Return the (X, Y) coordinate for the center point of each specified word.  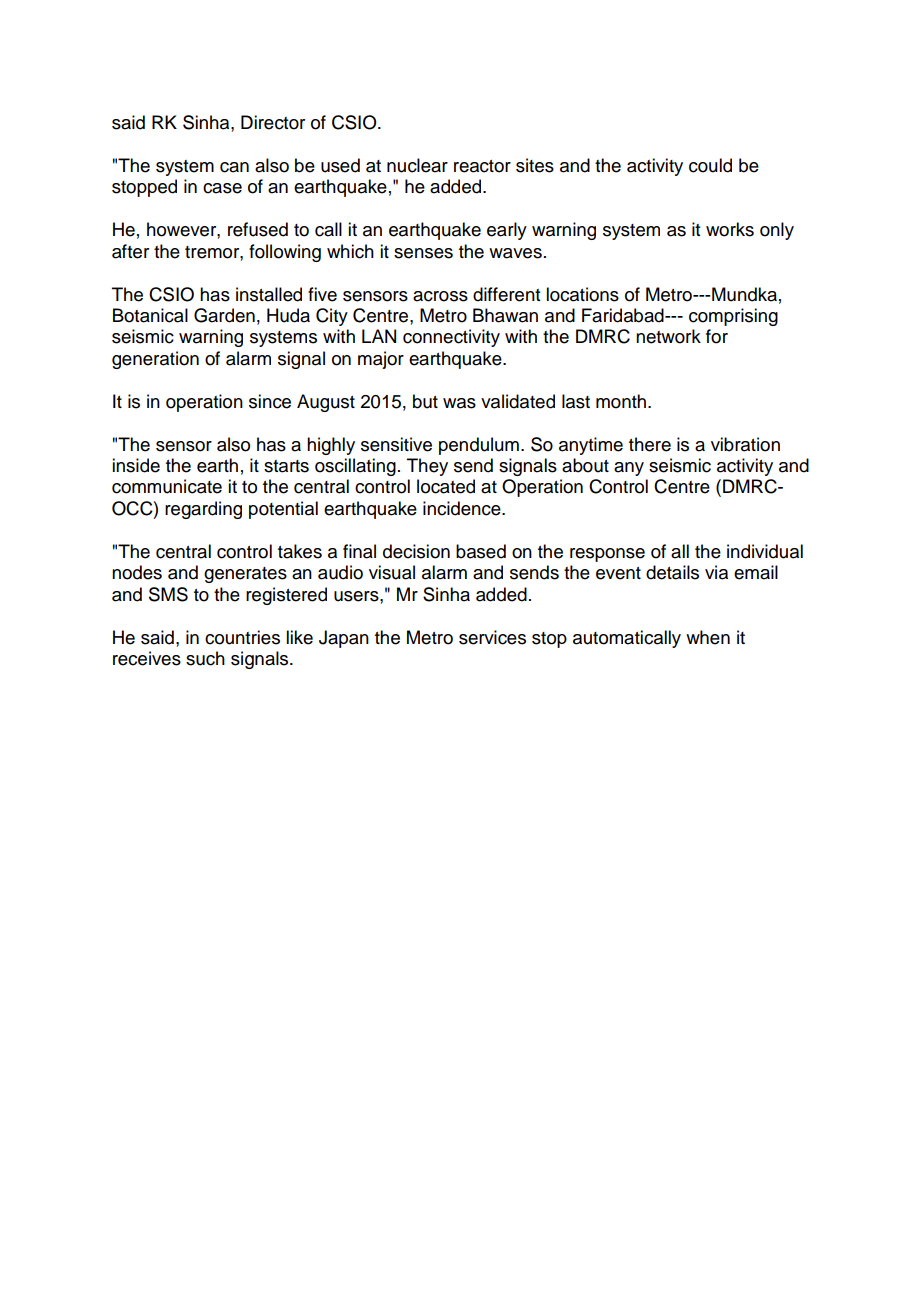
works (730, 229)
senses (423, 253)
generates (245, 575)
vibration (745, 444)
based (481, 551)
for (717, 336)
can (234, 167)
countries (242, 637)
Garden (224, 315)
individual (765, 551)
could (710, 165)
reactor (482, 166)
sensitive (396, 444)
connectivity (451, 338)
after (130, 251)
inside (136, 465)
